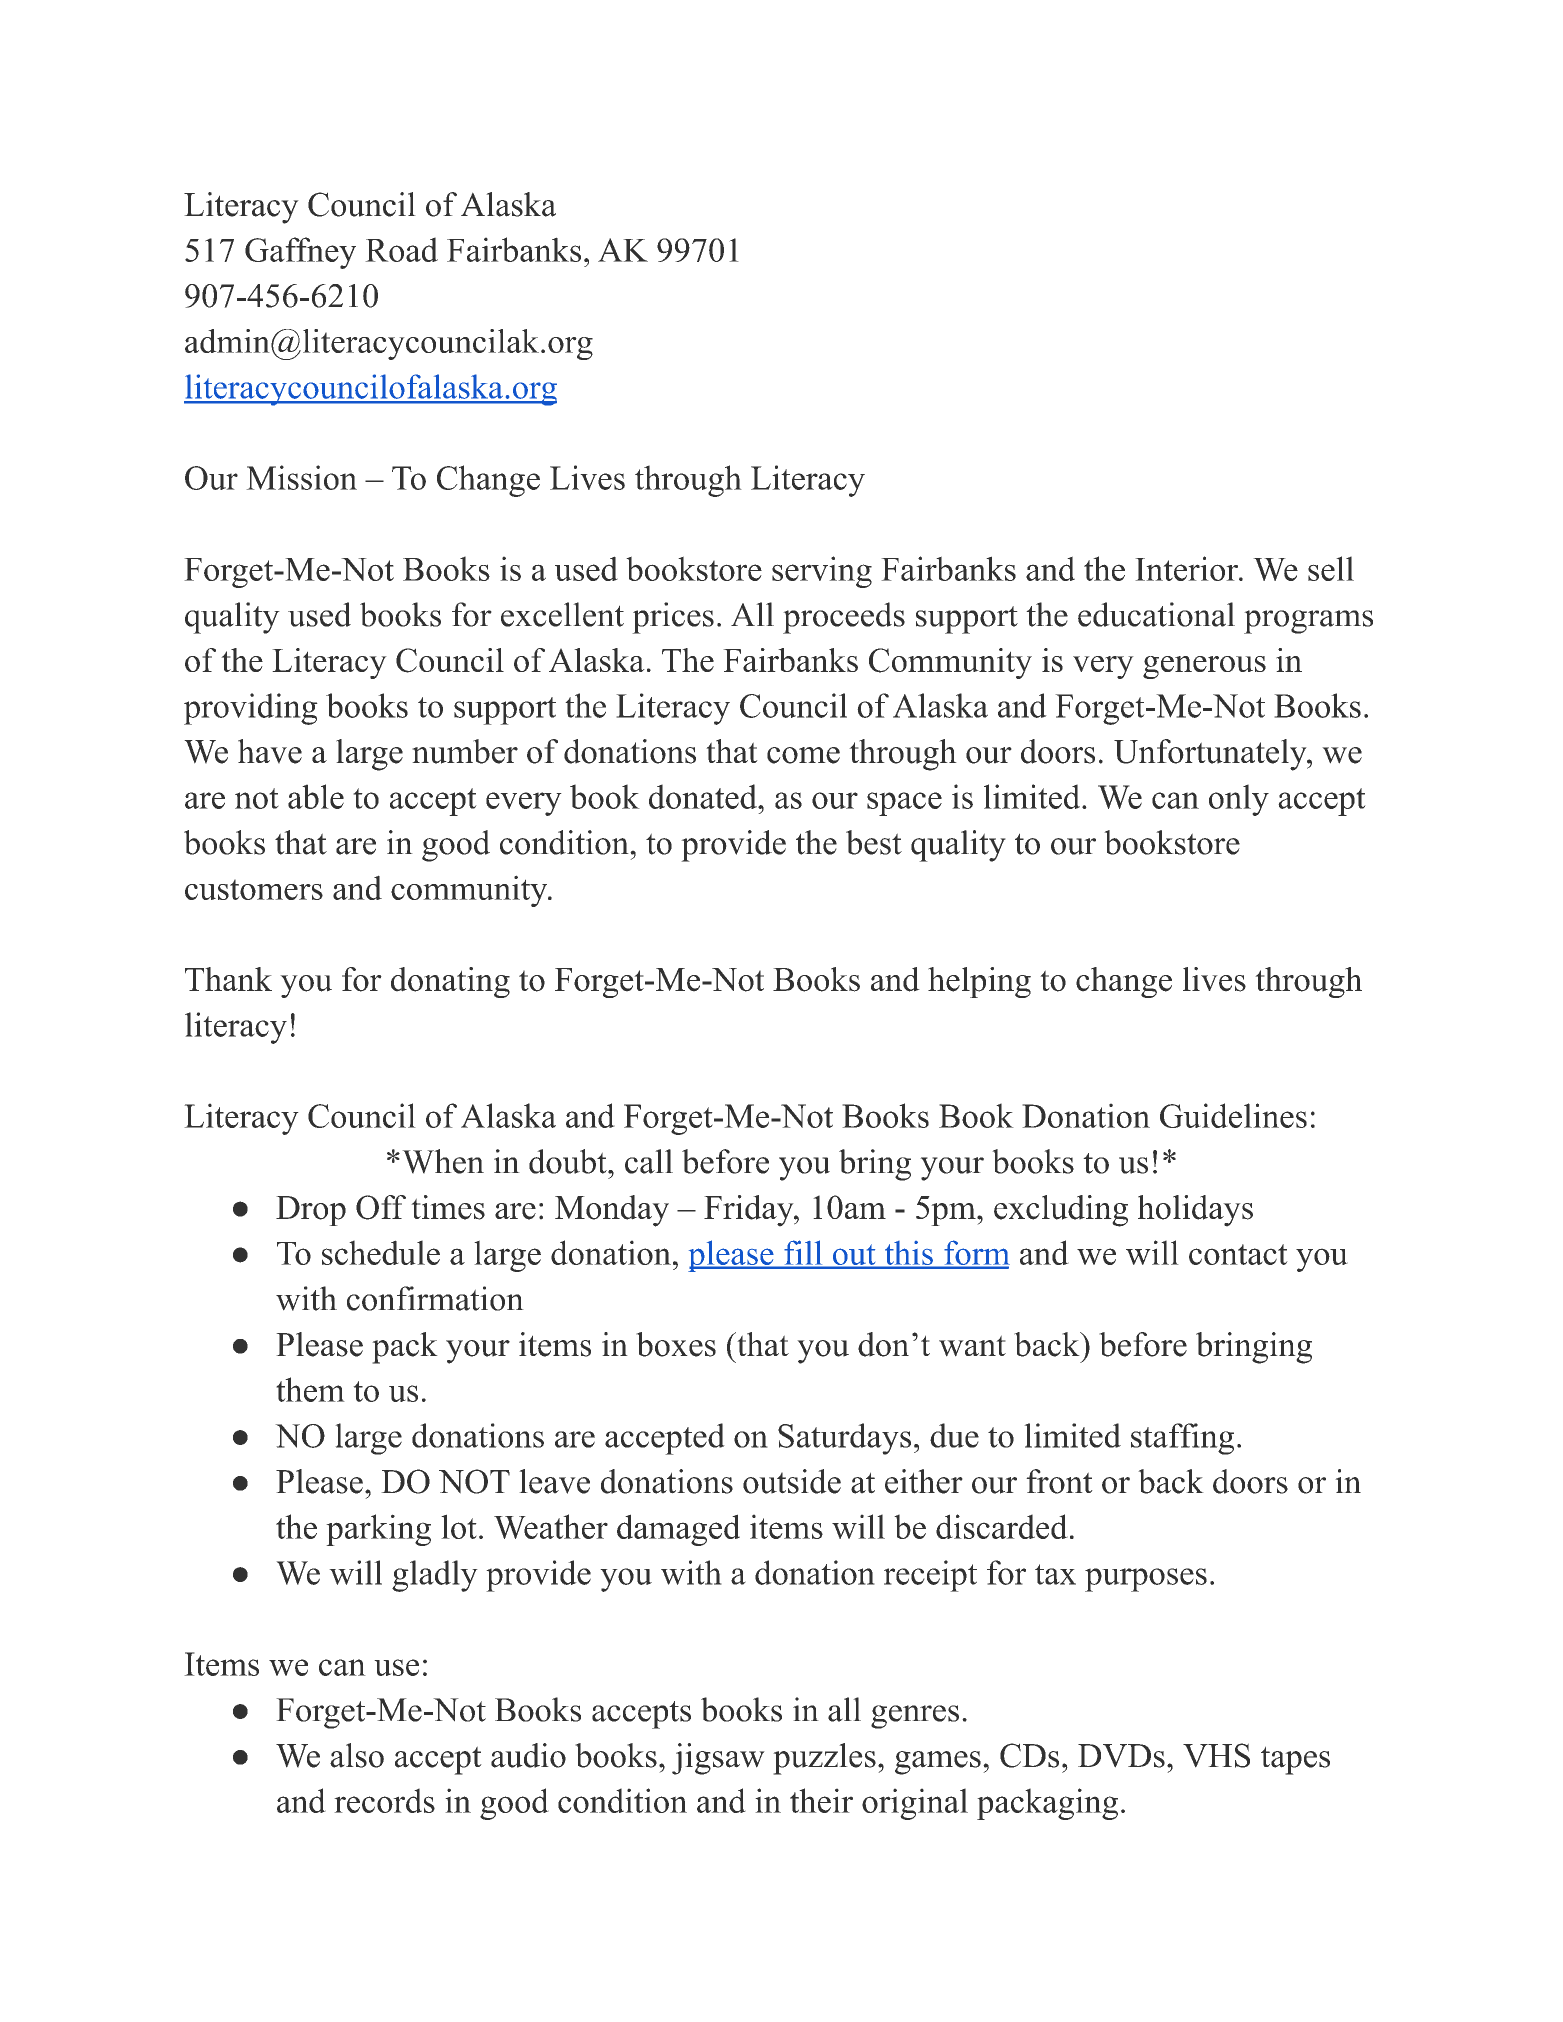 This screenshot has height=2022, width=1563. I want to click on donating, so click(450, 982).
